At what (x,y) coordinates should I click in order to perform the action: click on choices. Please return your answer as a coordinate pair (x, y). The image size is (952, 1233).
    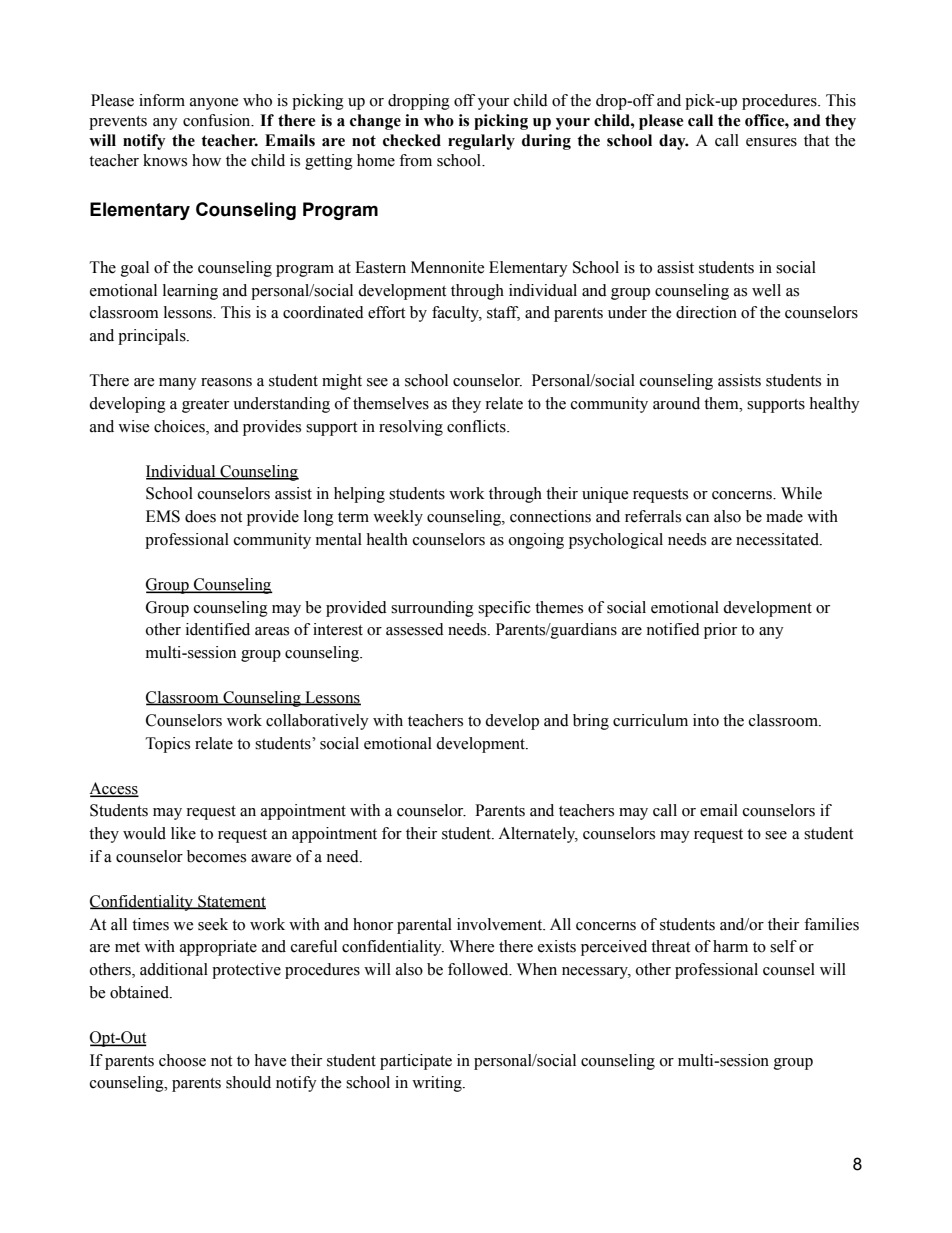
    Looking at the image, I should click on (180, 426).
